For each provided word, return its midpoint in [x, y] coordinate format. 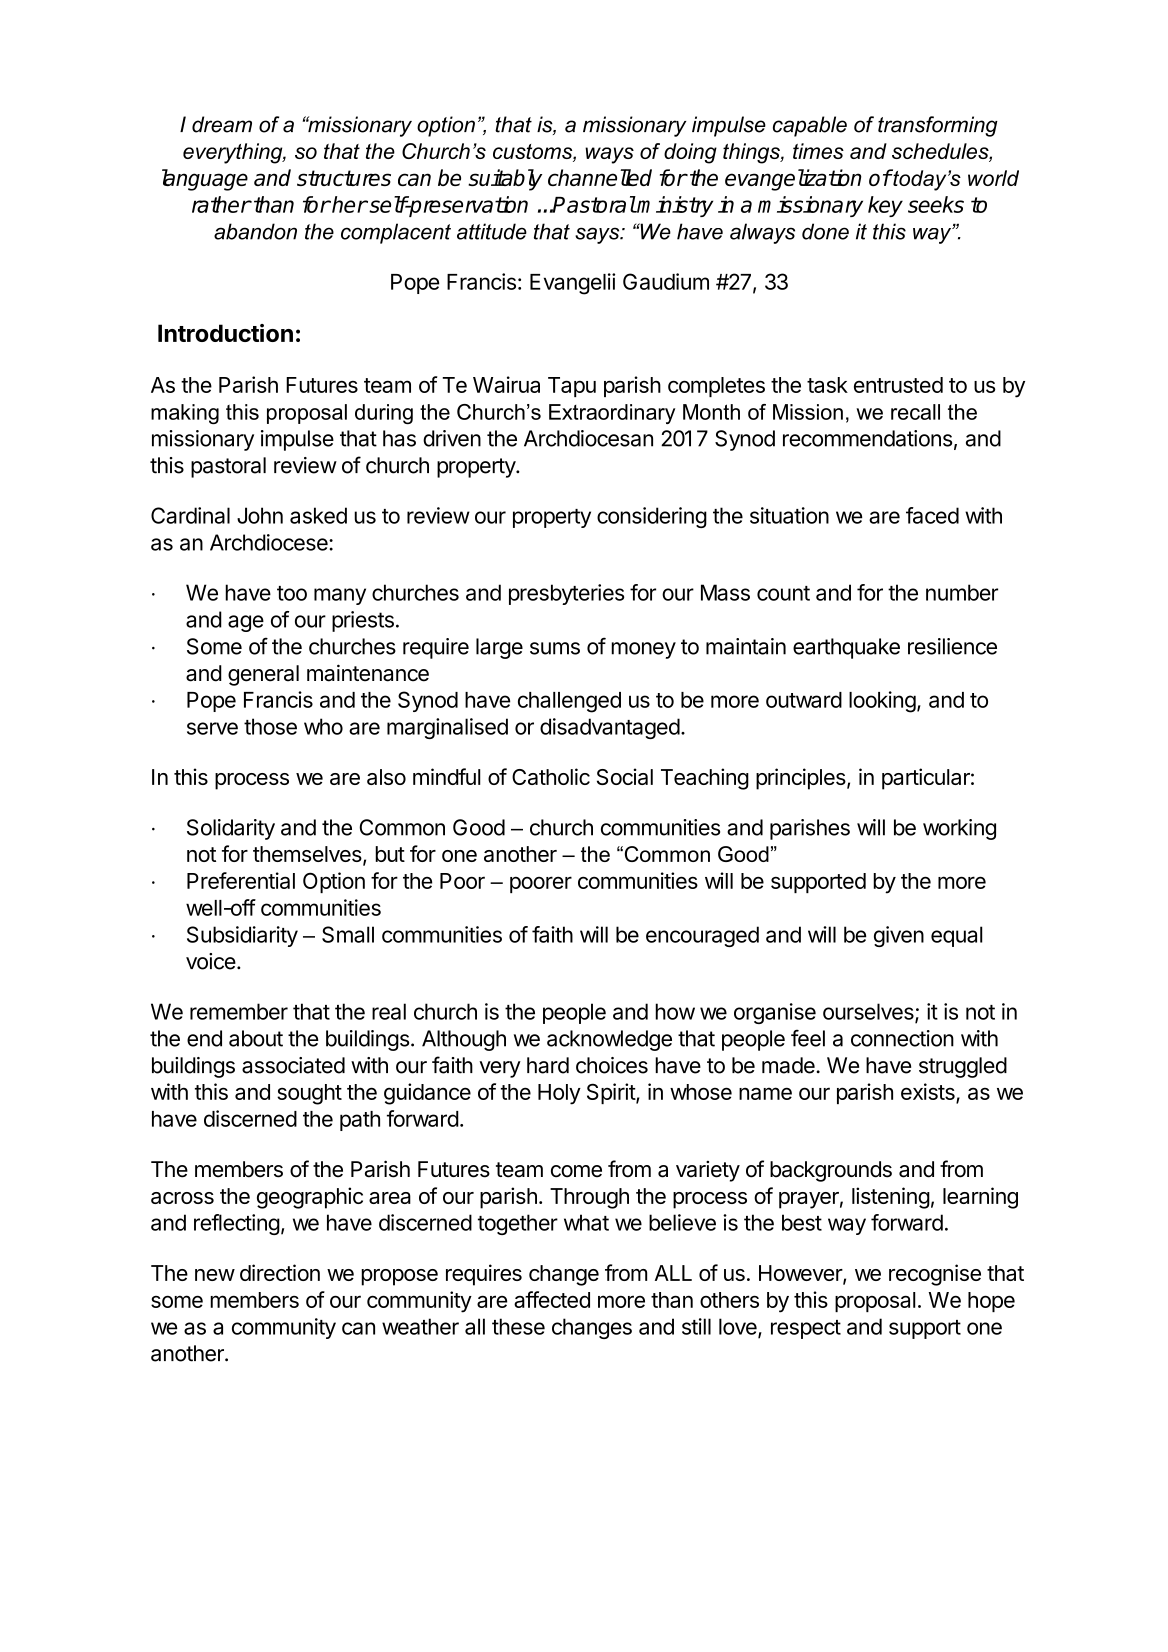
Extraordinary [612, 414]
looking [882, 702]
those [270, 726]
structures [344, 178]
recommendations [867, 438]
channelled [600, 177]
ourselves [869, 1012]
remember [239, 1011]
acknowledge [609, 1040]
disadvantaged [610, 728]
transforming [938, 126]
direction [280, 1272]
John [260, 515]
